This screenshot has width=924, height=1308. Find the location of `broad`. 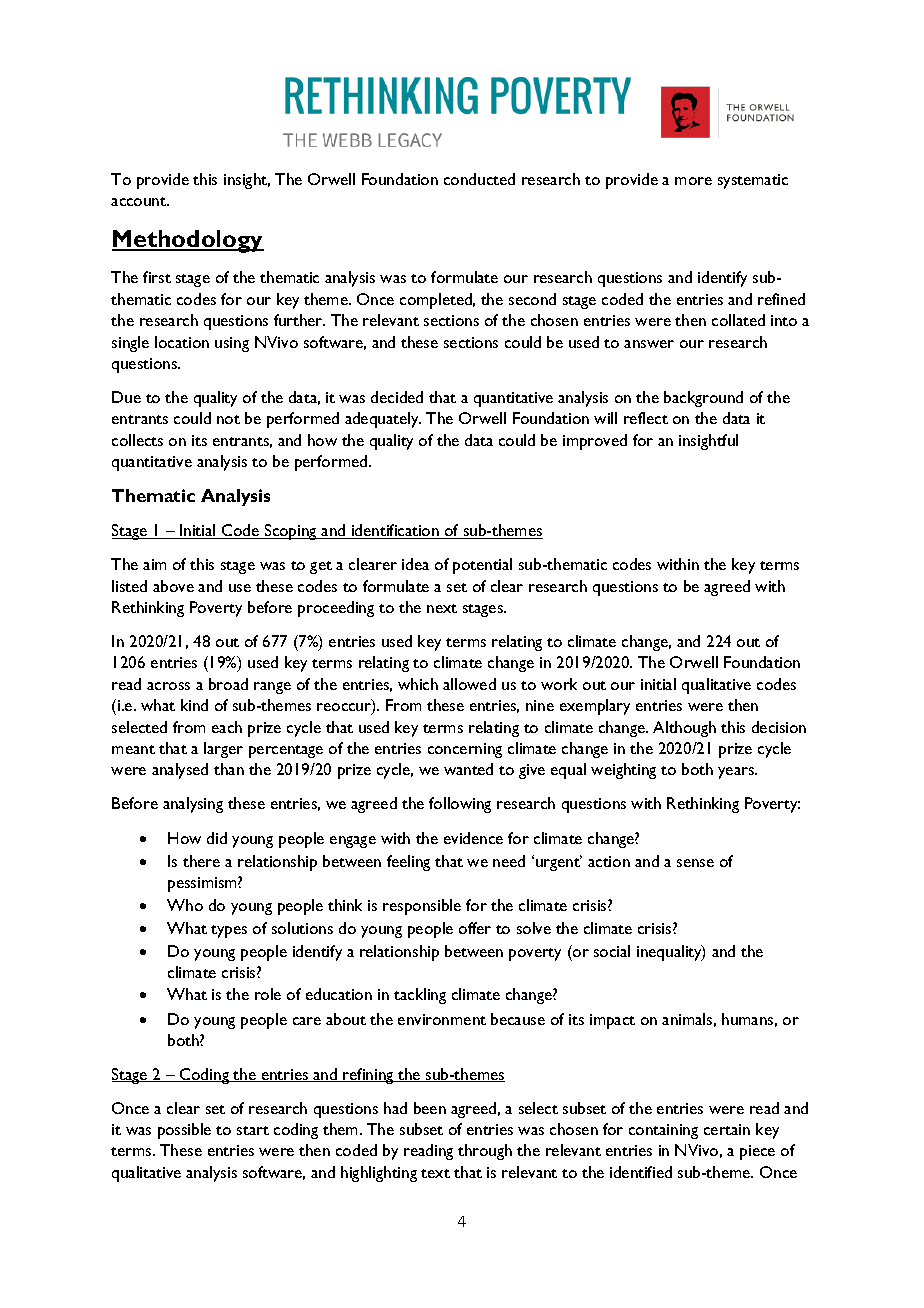

broad is located at coordinates (228, 684).
